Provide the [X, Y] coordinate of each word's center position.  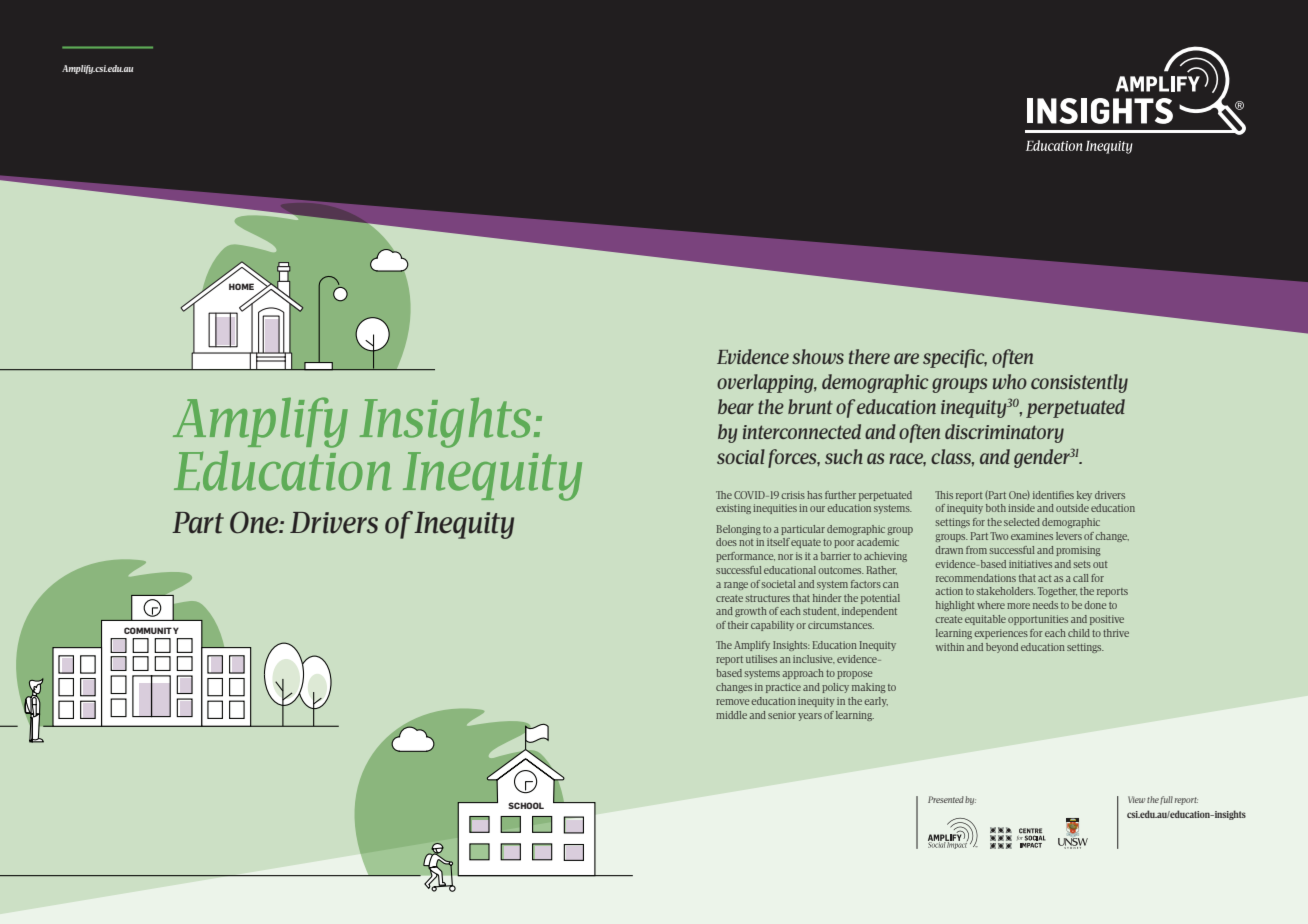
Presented [946, 799]
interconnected [802, 431]
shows [818, 356]
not [746, 542]
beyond [1002, 648]
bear [736, 406]
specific [955, 358]
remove [732, 702]
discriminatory [1004, 433]
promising [1078, 551]
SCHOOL [526, 805]
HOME [241, 286]
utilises [761, 659]
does [726, 542]
